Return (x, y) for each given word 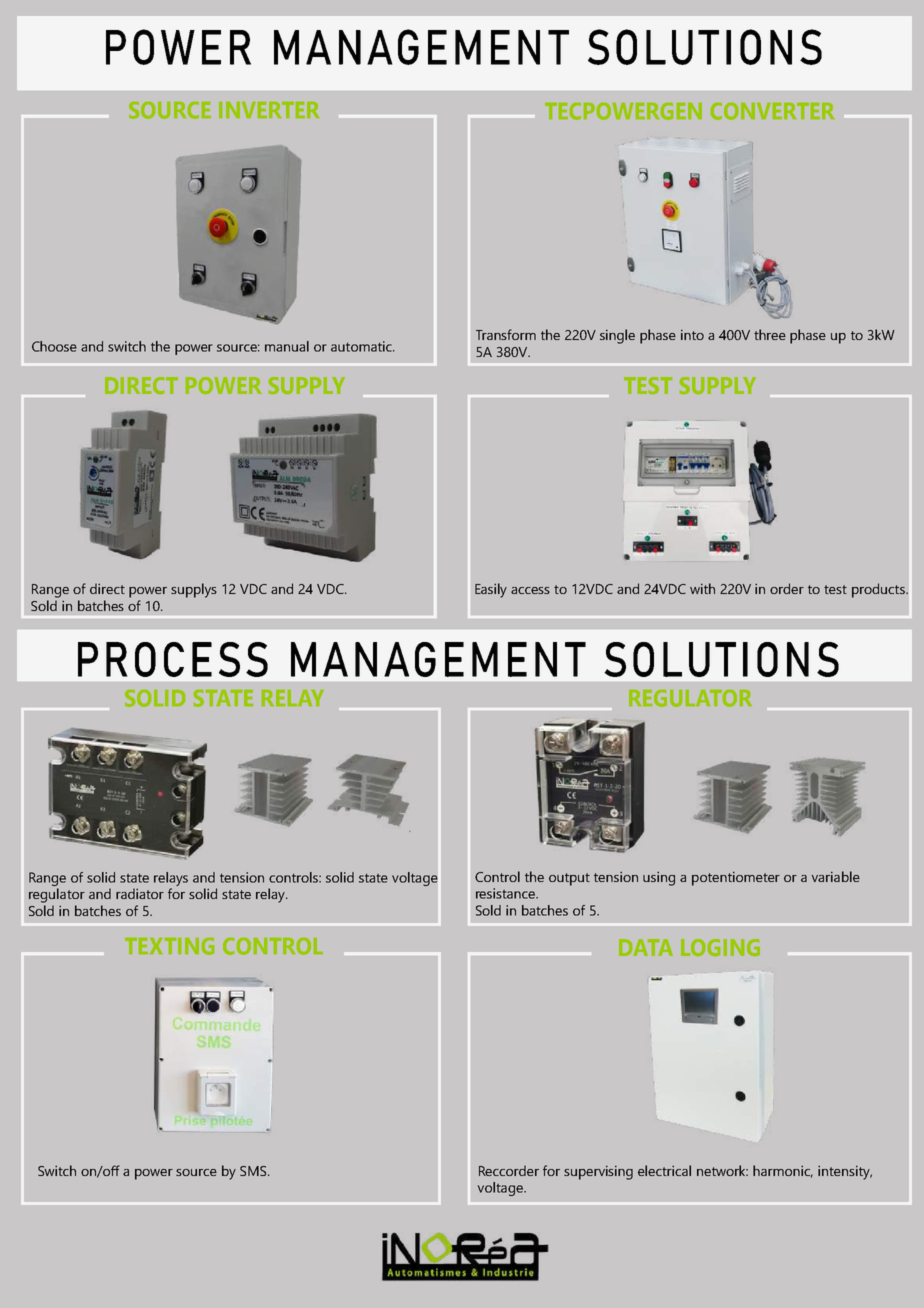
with (702, 588)
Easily (491, 590)
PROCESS (173, 659)
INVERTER (269, 110)
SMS (254, 1171)
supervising (598, 1172)
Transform (506, 334)
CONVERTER (772, 111)
